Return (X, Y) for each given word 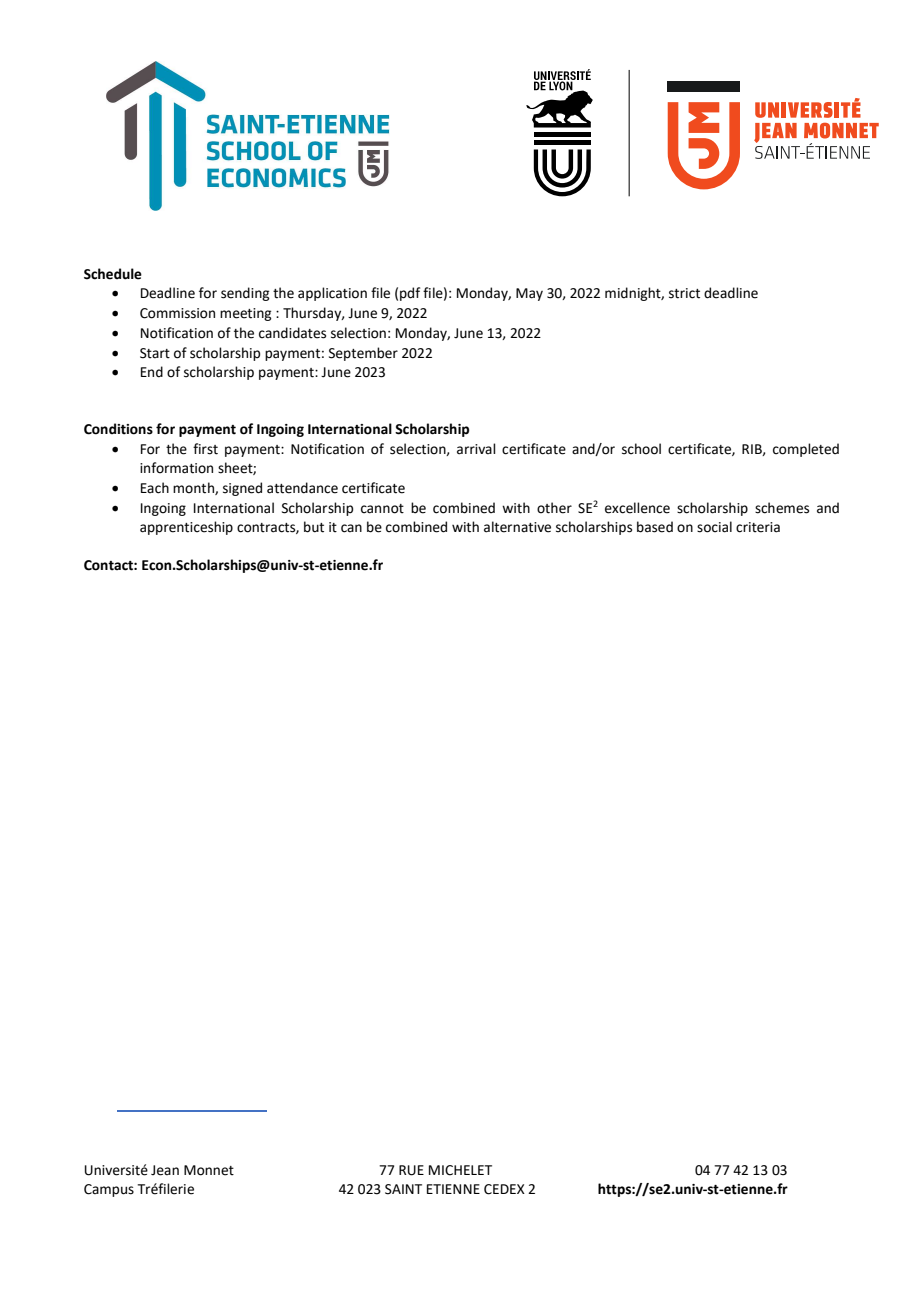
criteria (758, 527)
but (314, 527)
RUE (411, 1170)
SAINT (403, 1189)
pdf (410, 294)
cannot (382, 509)
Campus (109, 1190)
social (714, 527)
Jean (165, 1170)
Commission (177, 313)
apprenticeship (186, 528)
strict (684, 293)
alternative (517, 527)
